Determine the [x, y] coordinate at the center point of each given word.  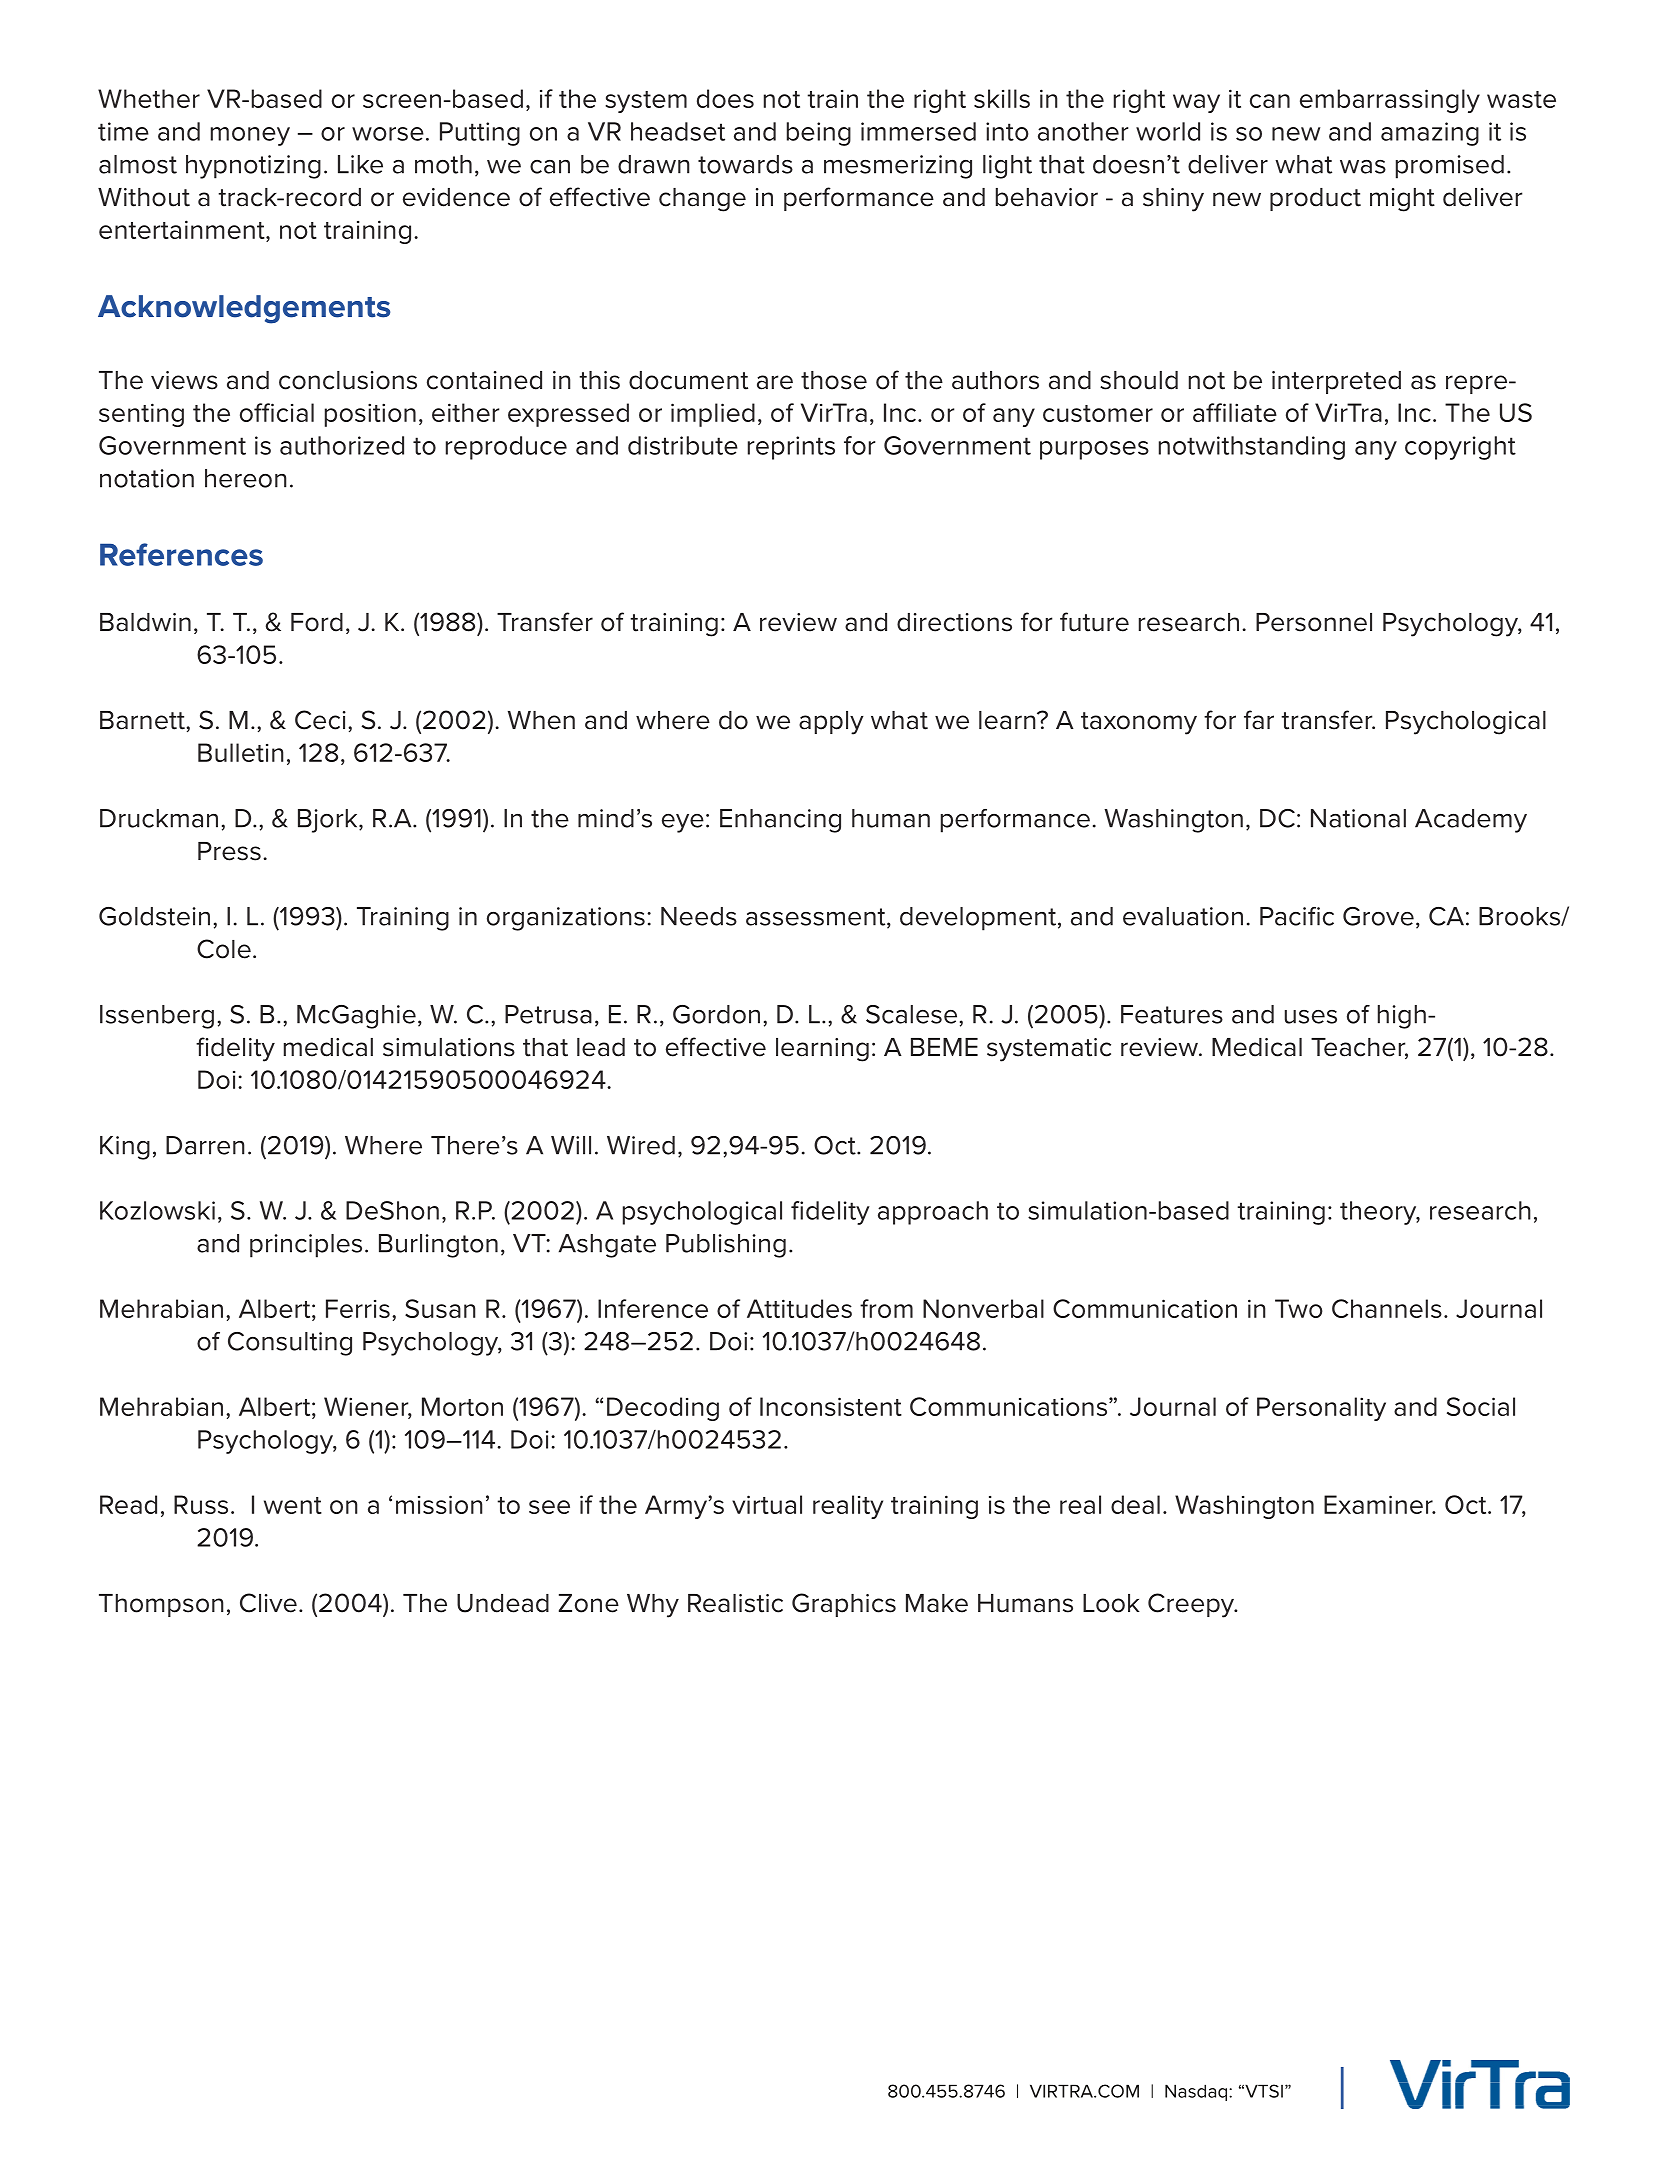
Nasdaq [1197, 2092]
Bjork [329, 821]
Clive [268, 1603]
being [819, 134]
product [1315, 199]
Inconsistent [831, 1406]
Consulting [290, 1344]
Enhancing [780, 821]
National [1358, 818]
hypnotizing [253, 167]
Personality [1321, 1409]
